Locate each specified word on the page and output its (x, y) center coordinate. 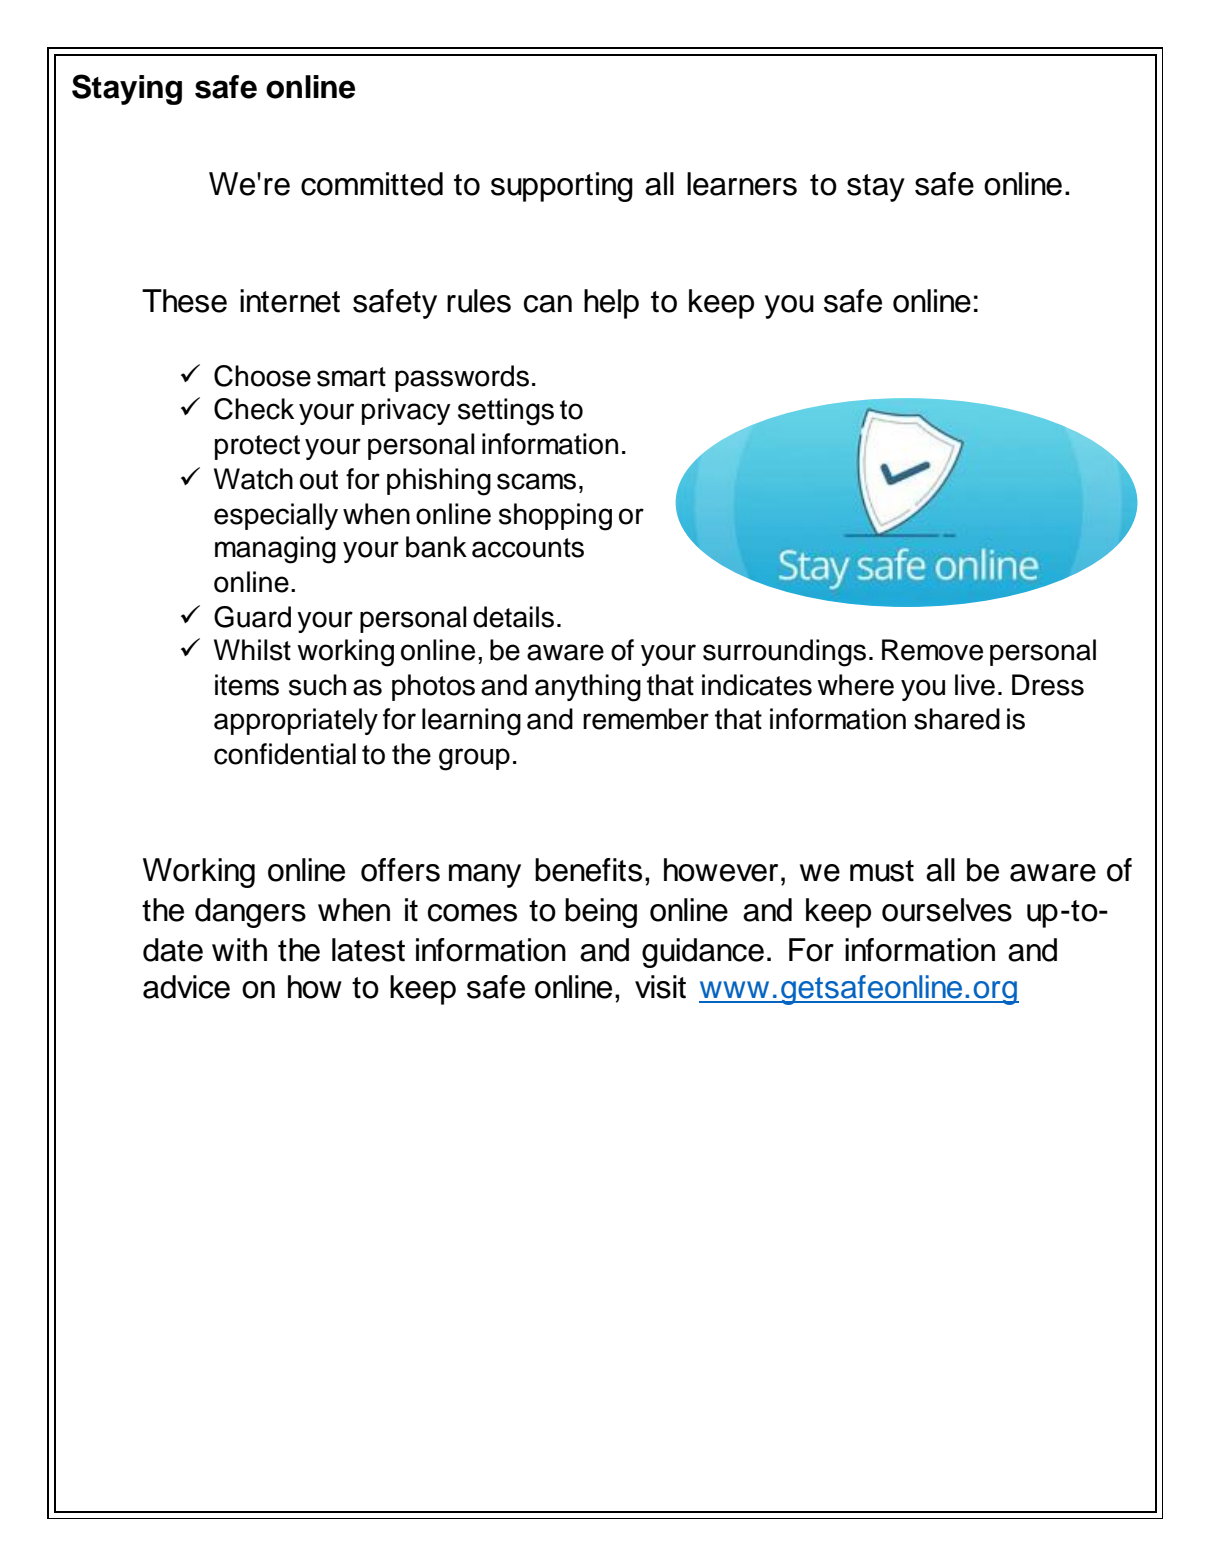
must (882, 871)
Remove (932, 650)
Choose (262, 376)
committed (372, 184)
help (611, 304)
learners (742, 184)
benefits (588, 870)
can (548, 304)
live (975, 685)
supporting (562, 187)
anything (588, 688)
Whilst (252, 650)
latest (368, 950)
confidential (285, 754)
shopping (555, 517)
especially (276, 516)
